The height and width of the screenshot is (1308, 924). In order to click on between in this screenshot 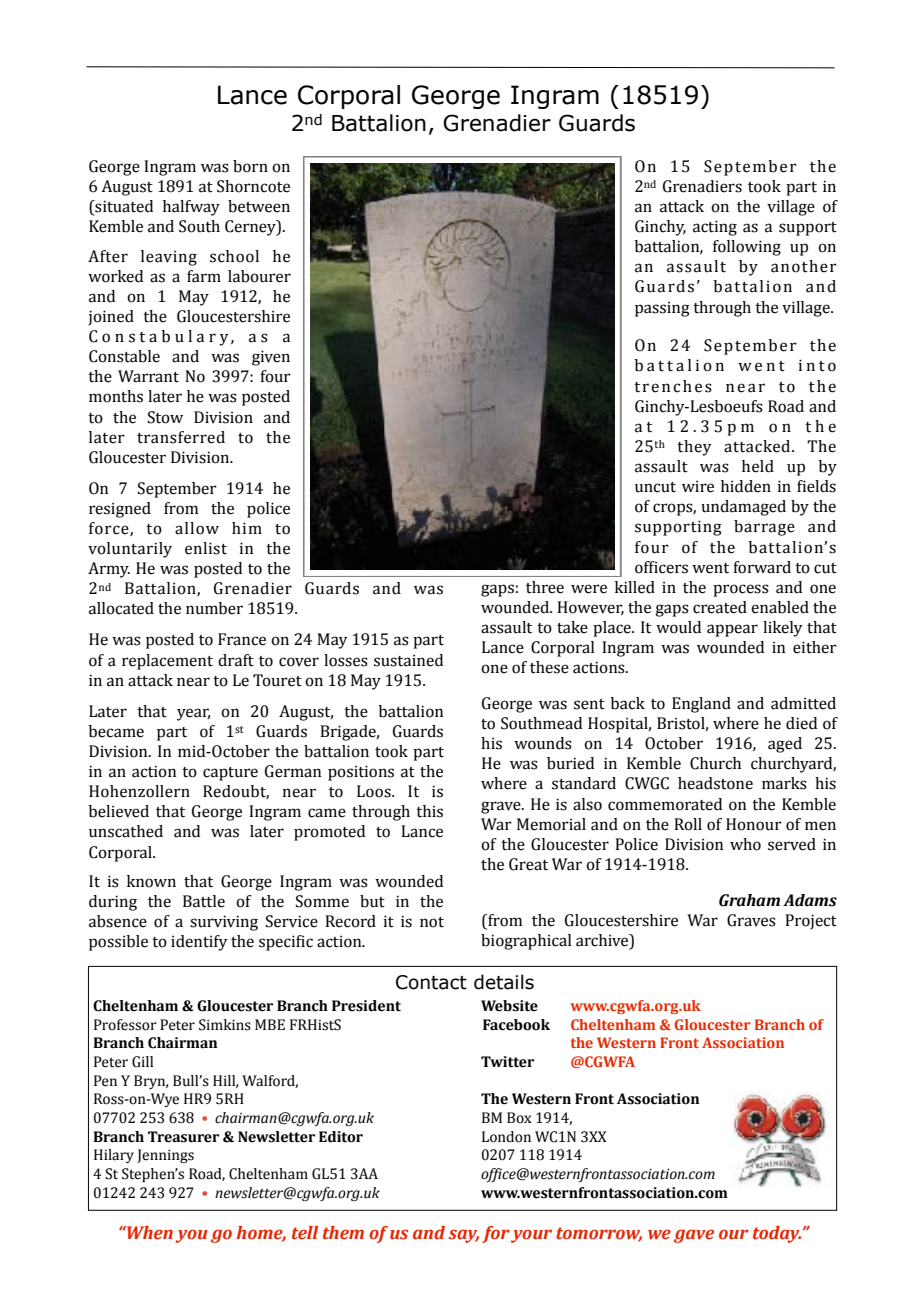, I will do `click(259, 206)`.
